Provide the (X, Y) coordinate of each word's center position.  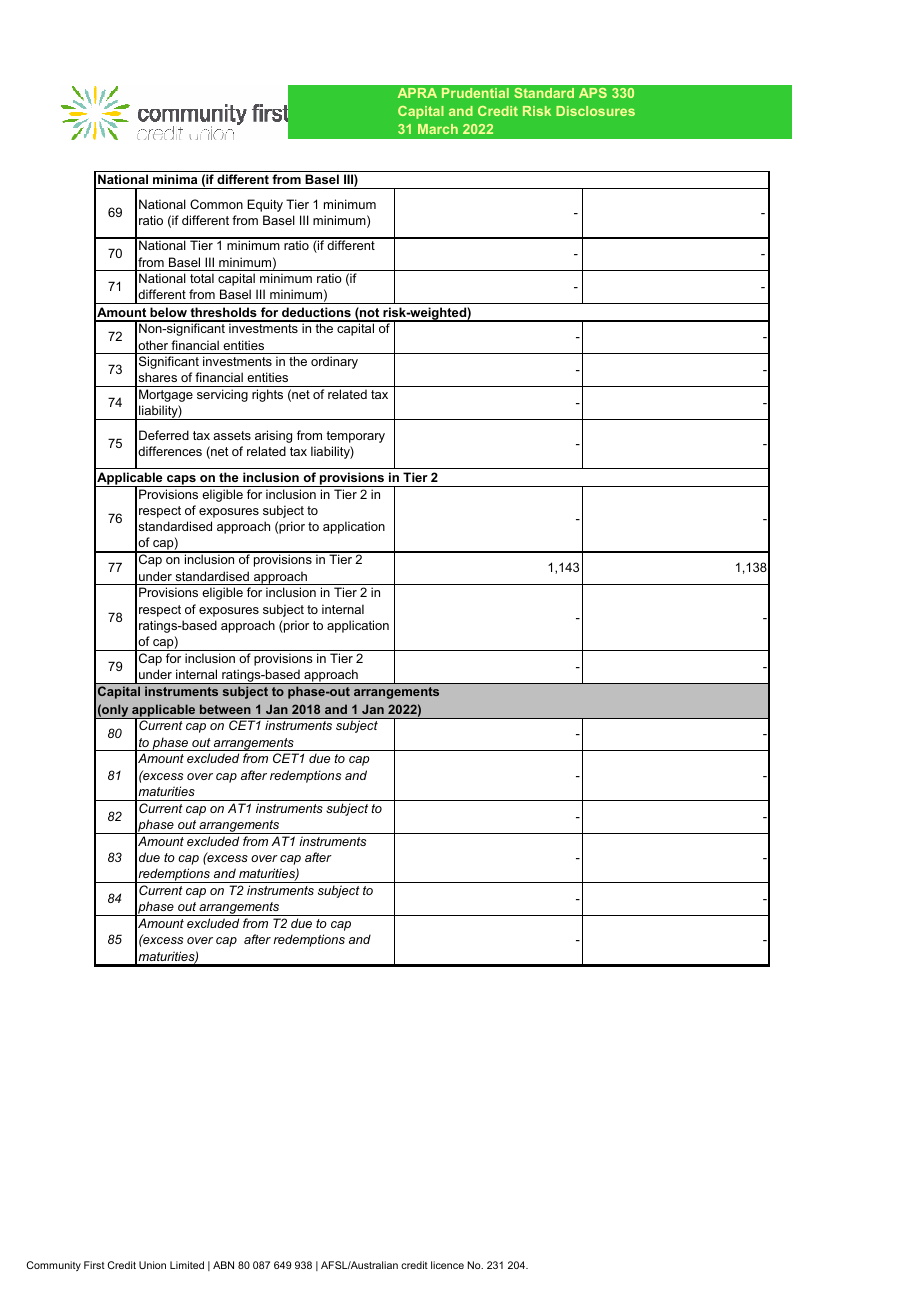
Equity (265, 205)
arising (273, 436)
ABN (223, 1265)
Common (216, 204)
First (94, 1265)
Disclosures (595, 111)
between (225, 709)
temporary (355, 437)
